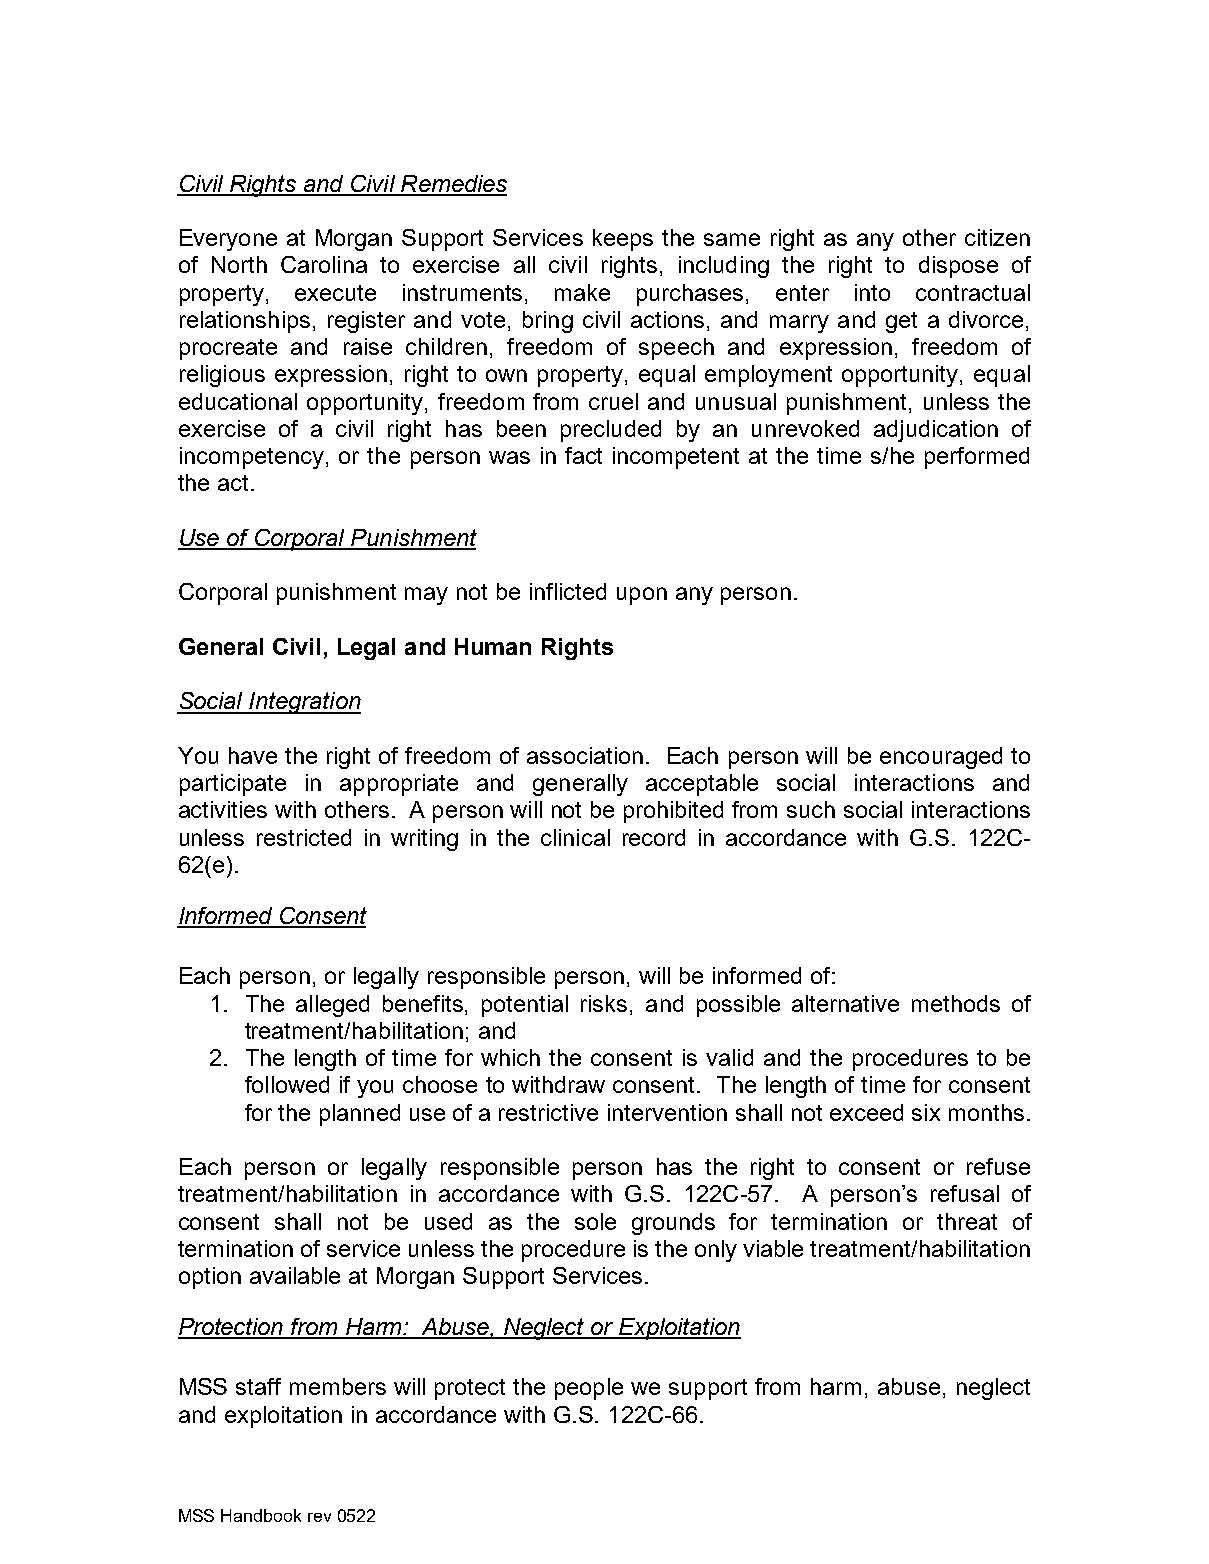 The width and height of the screenshot is (1209, 1564). Describe the element at coordinates (548, 1112) in the screenshot. I see `restrictive` at that location.
